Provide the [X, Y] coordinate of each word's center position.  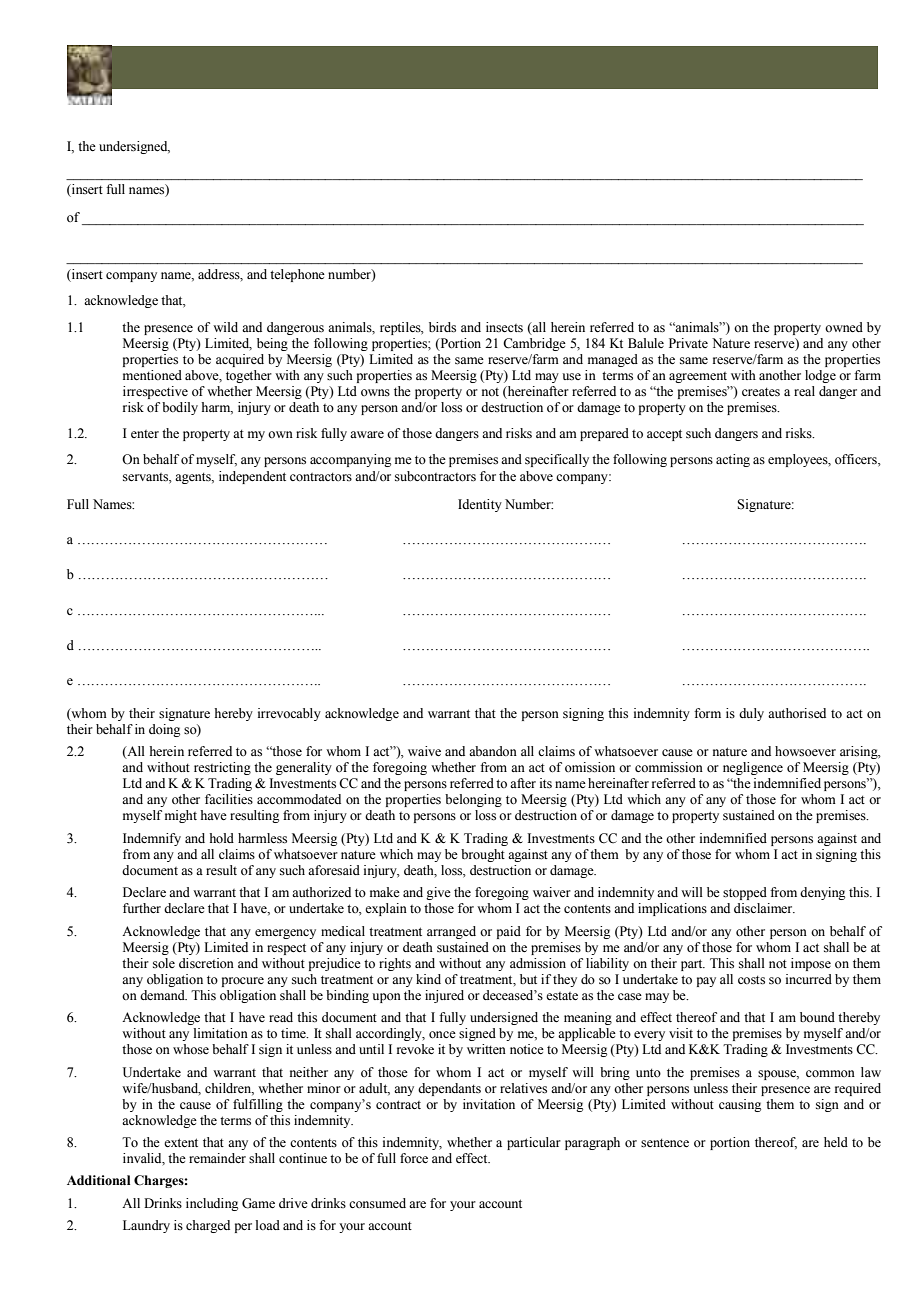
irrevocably [289, 714]
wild [225, 327]
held [836, 1142]
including [212, 1204]
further [142, 908]
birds [442, 327]
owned [844, 327]
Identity [480, 505]
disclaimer [764, 908]
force [414, 1158]
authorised [797, 713]
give [438, 893]
